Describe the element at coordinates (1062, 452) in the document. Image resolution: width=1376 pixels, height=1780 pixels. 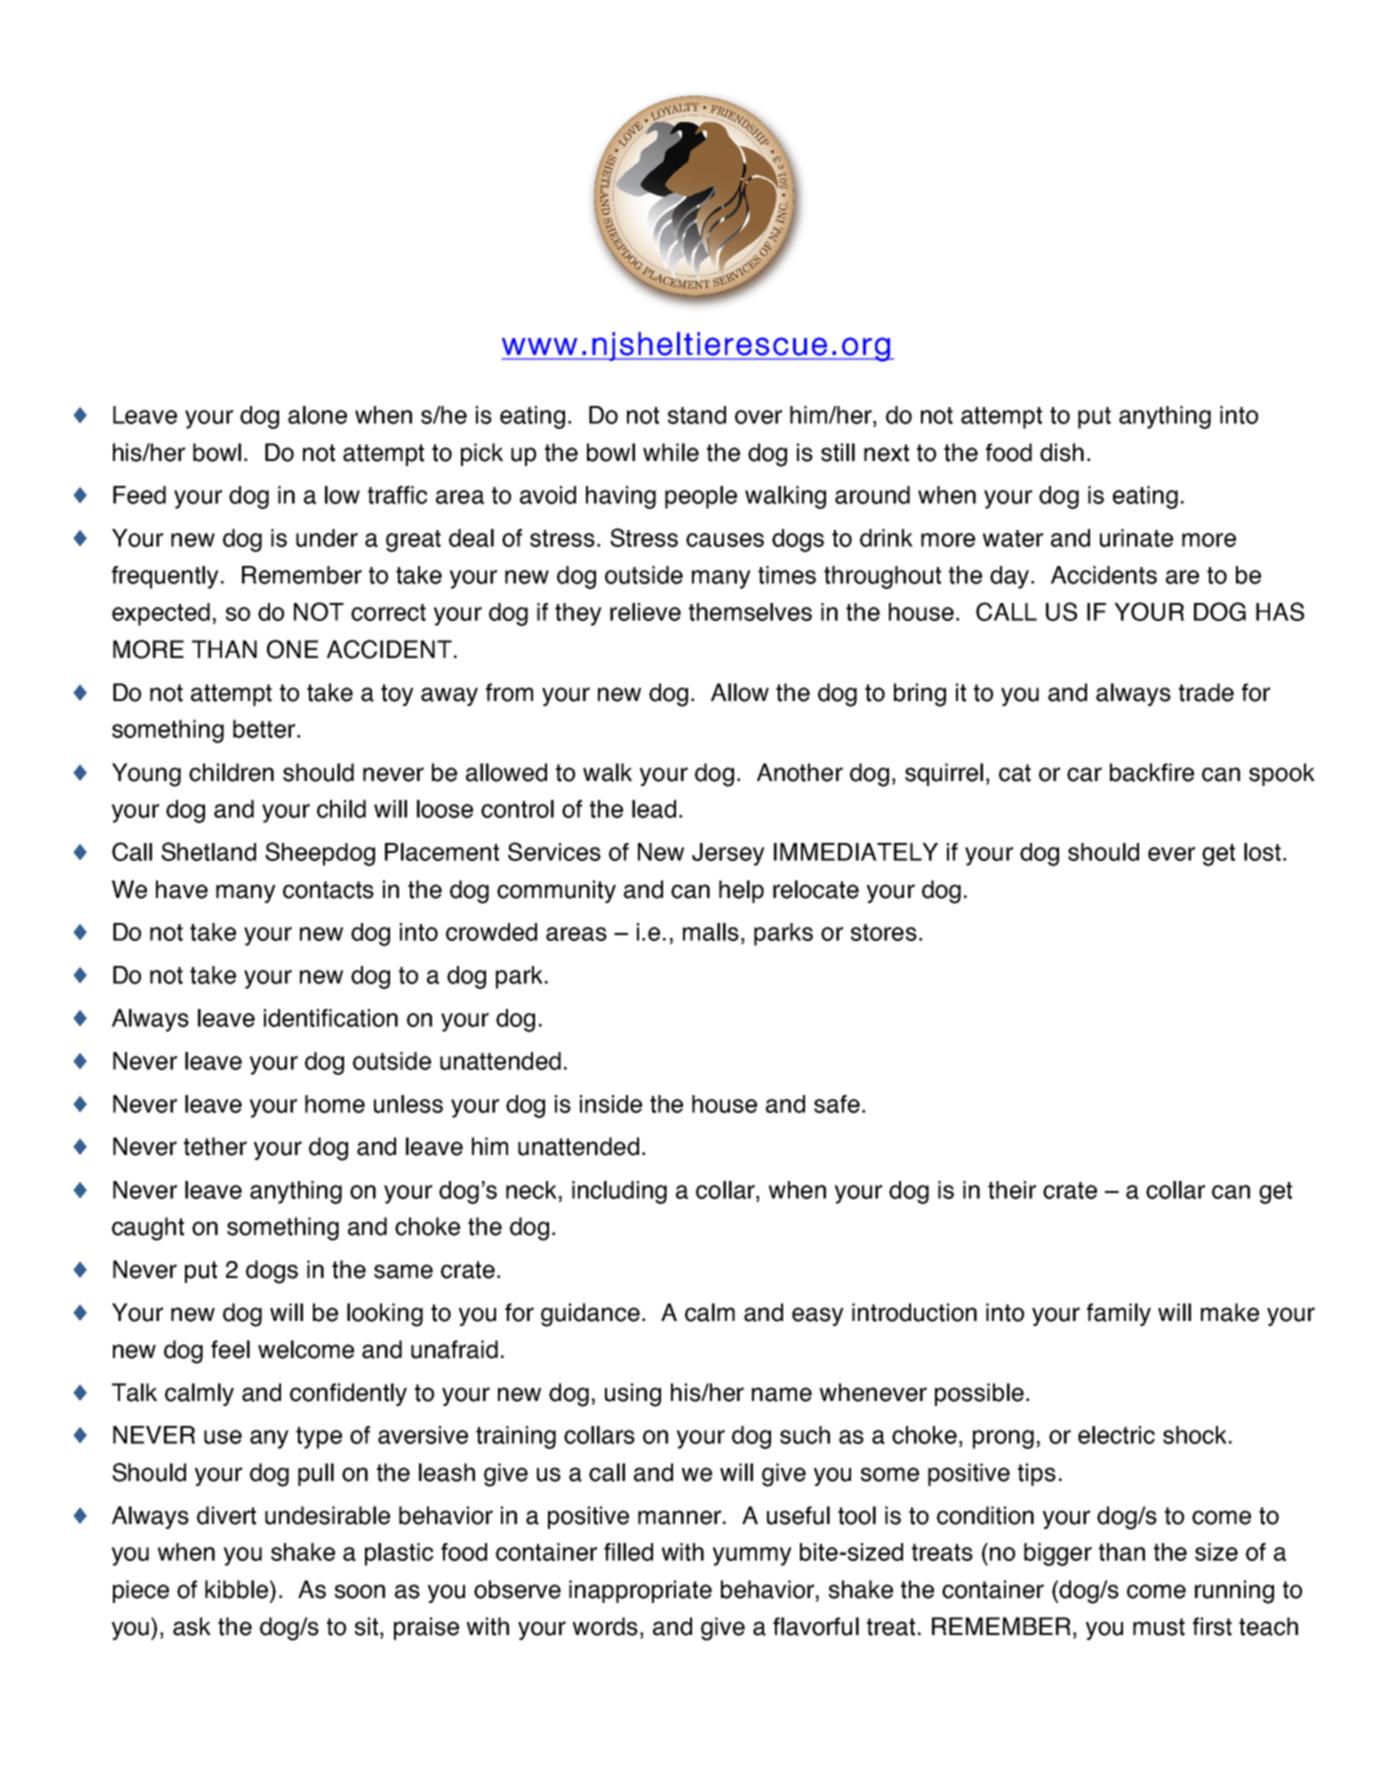
I see `dish` at that location.
